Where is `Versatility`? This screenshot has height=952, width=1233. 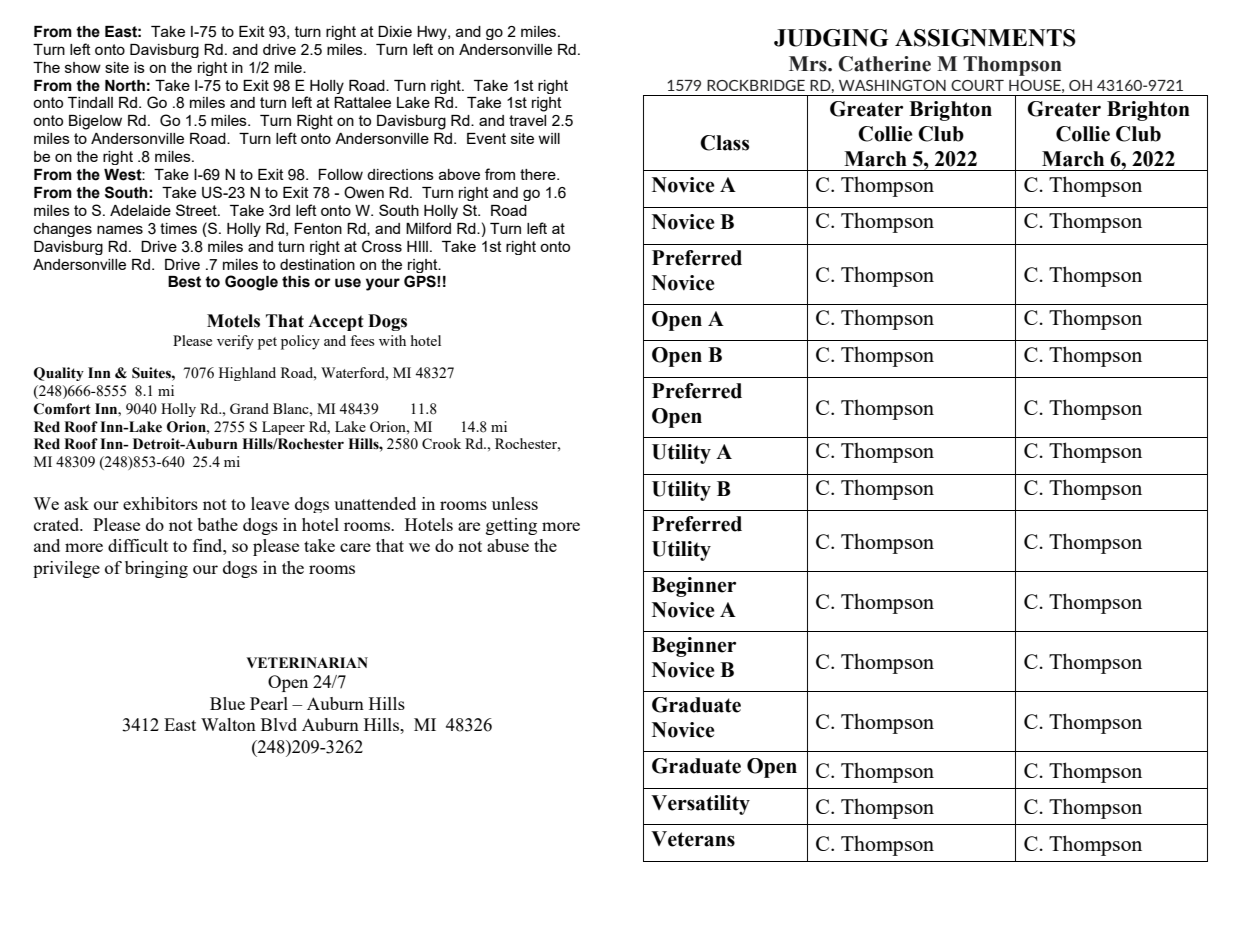
Versatility is located at coordinates (700, 805).
